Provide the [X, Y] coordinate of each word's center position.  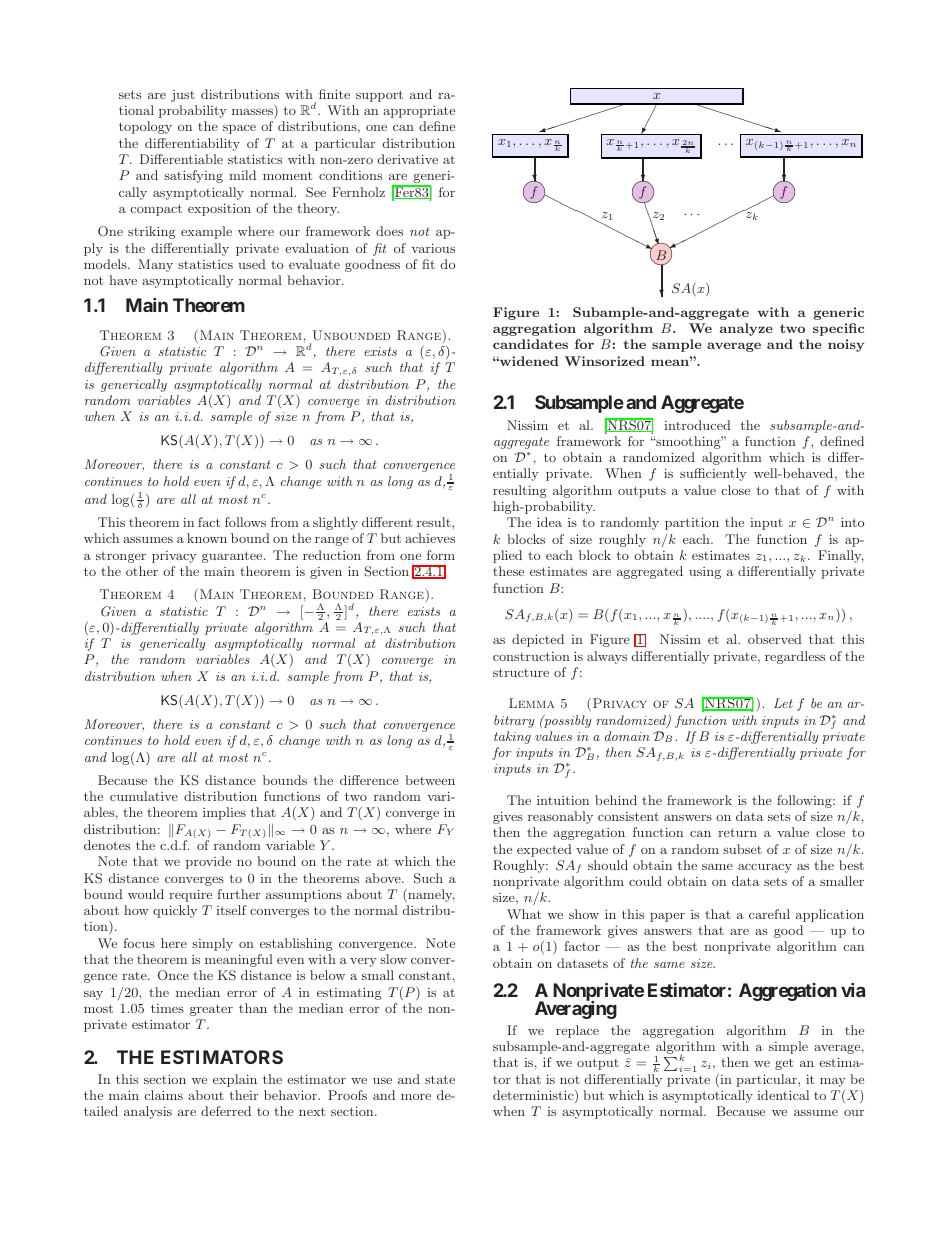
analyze [746, 329]
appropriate [419, 111]
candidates [530, 344]
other [142, 571]
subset [742, 849]
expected [544, 850]
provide [208, 862]
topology [145, 127]
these [508, 571]
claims [164, 1095]
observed [775, 639]
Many [155, 265]
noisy [846, 345]
